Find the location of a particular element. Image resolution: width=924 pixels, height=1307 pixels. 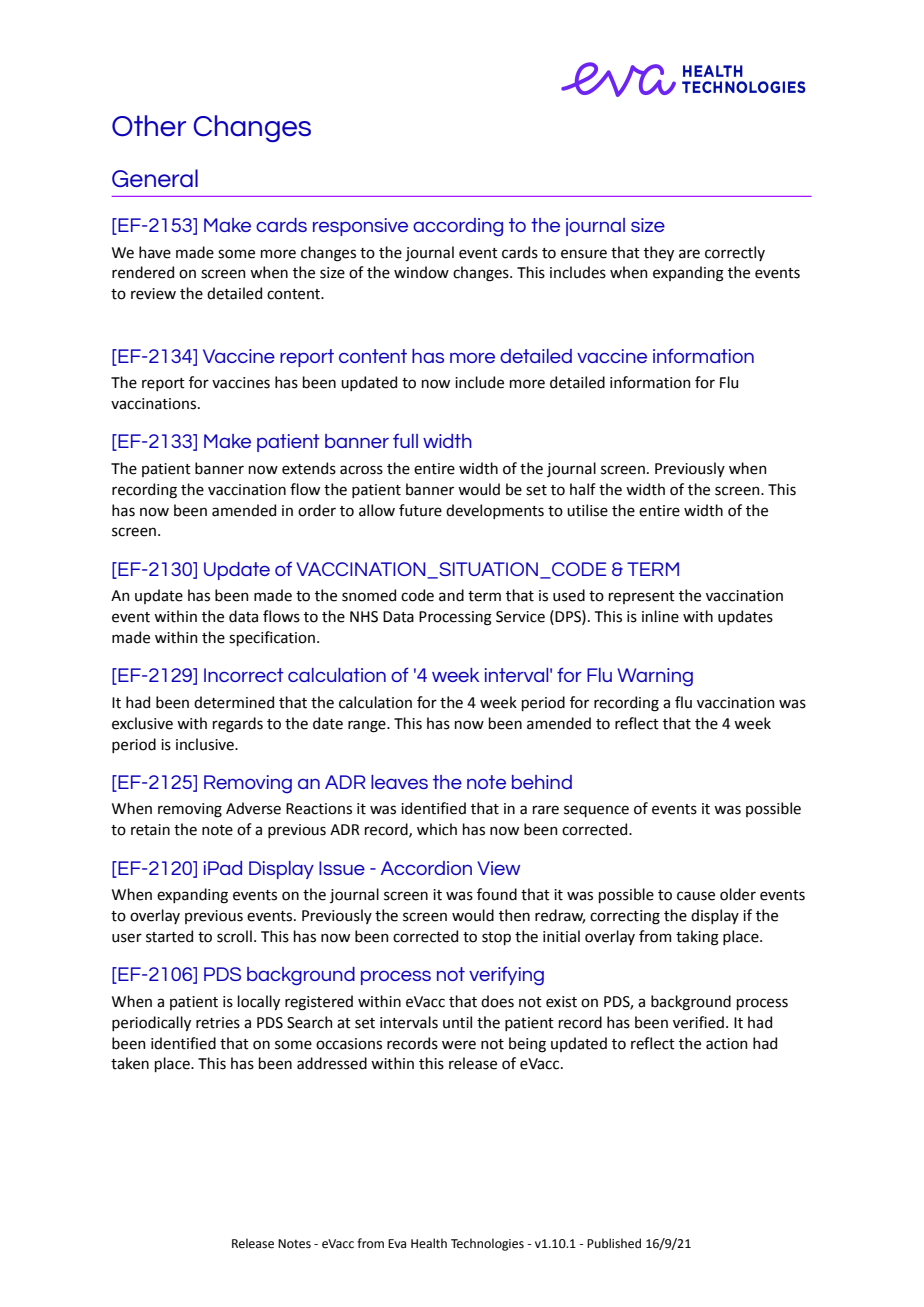

Accordion is located at coordinates (426, 868).
